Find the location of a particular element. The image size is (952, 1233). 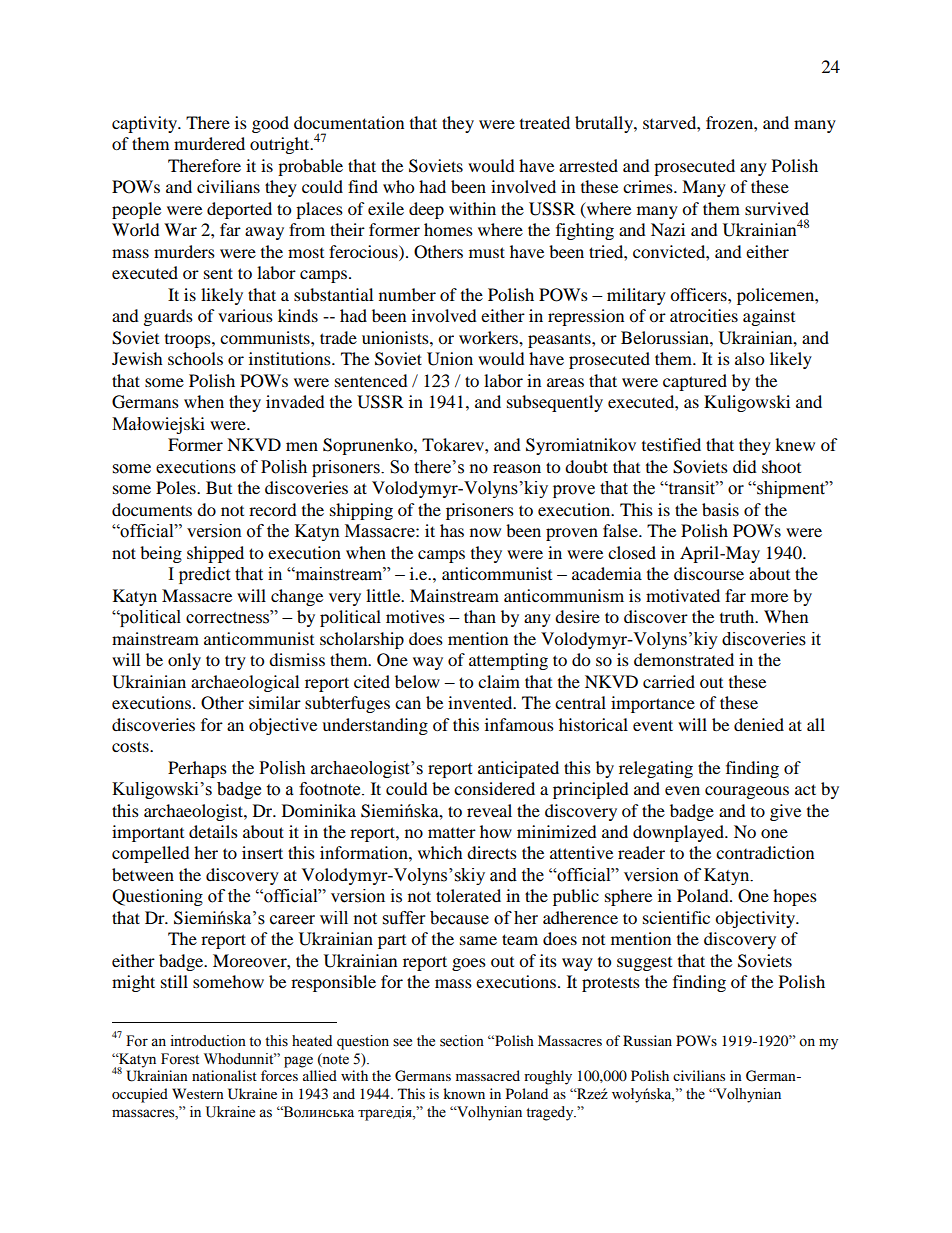

truth is located at coordinates (738, 616).
